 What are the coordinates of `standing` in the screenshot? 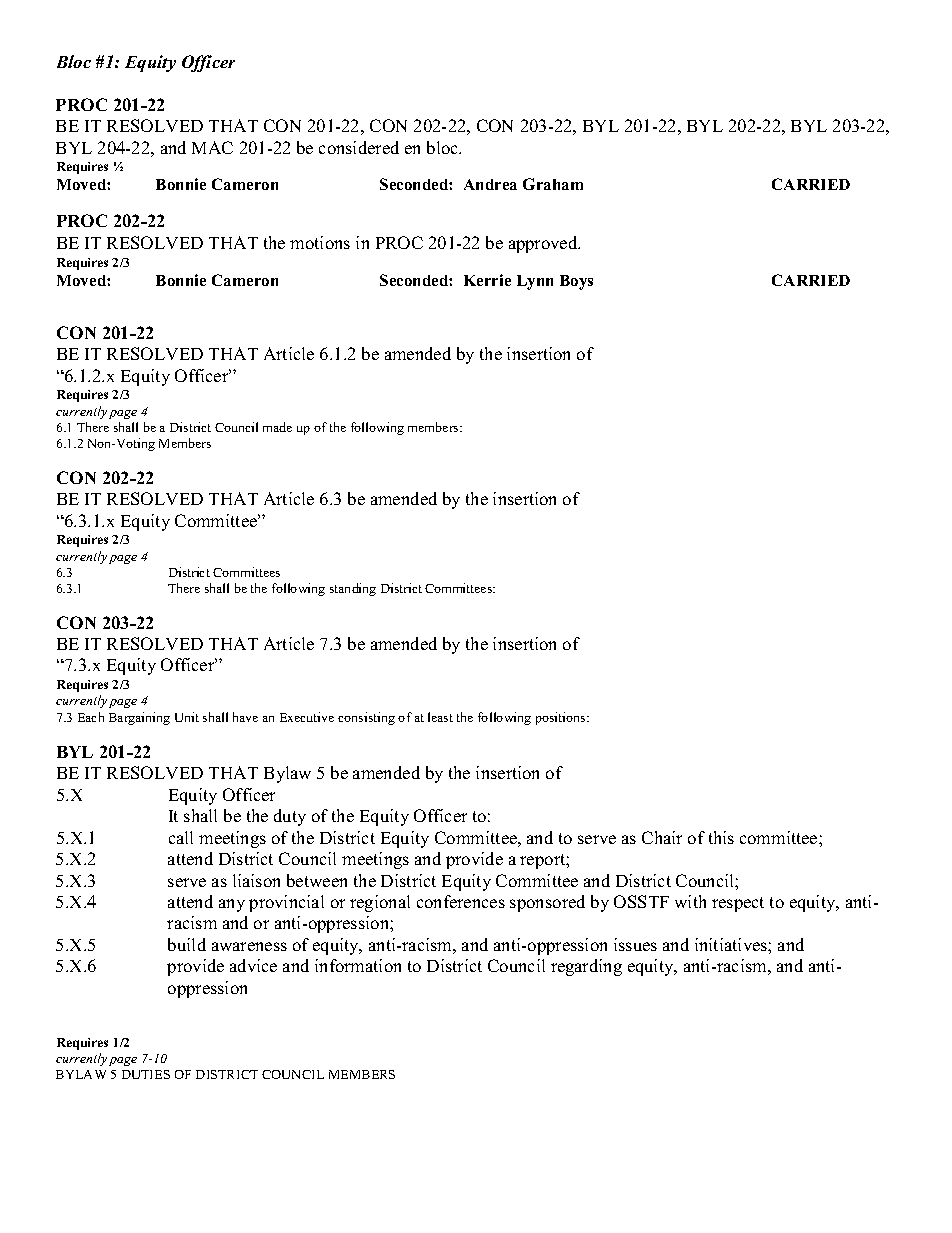 It's located at (353, 589).
